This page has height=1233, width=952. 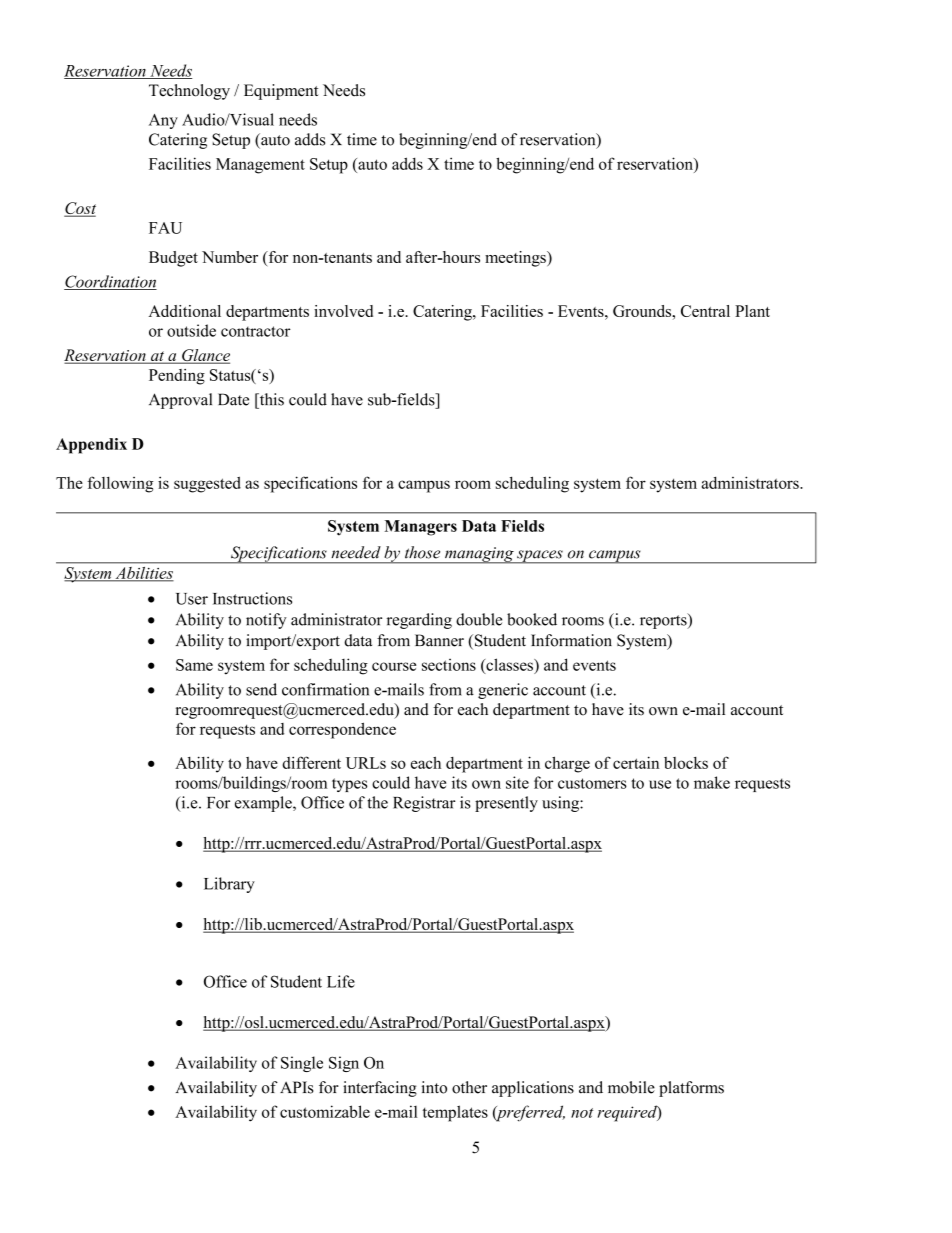 I want to click on involved, so click(x=343, y=311).
